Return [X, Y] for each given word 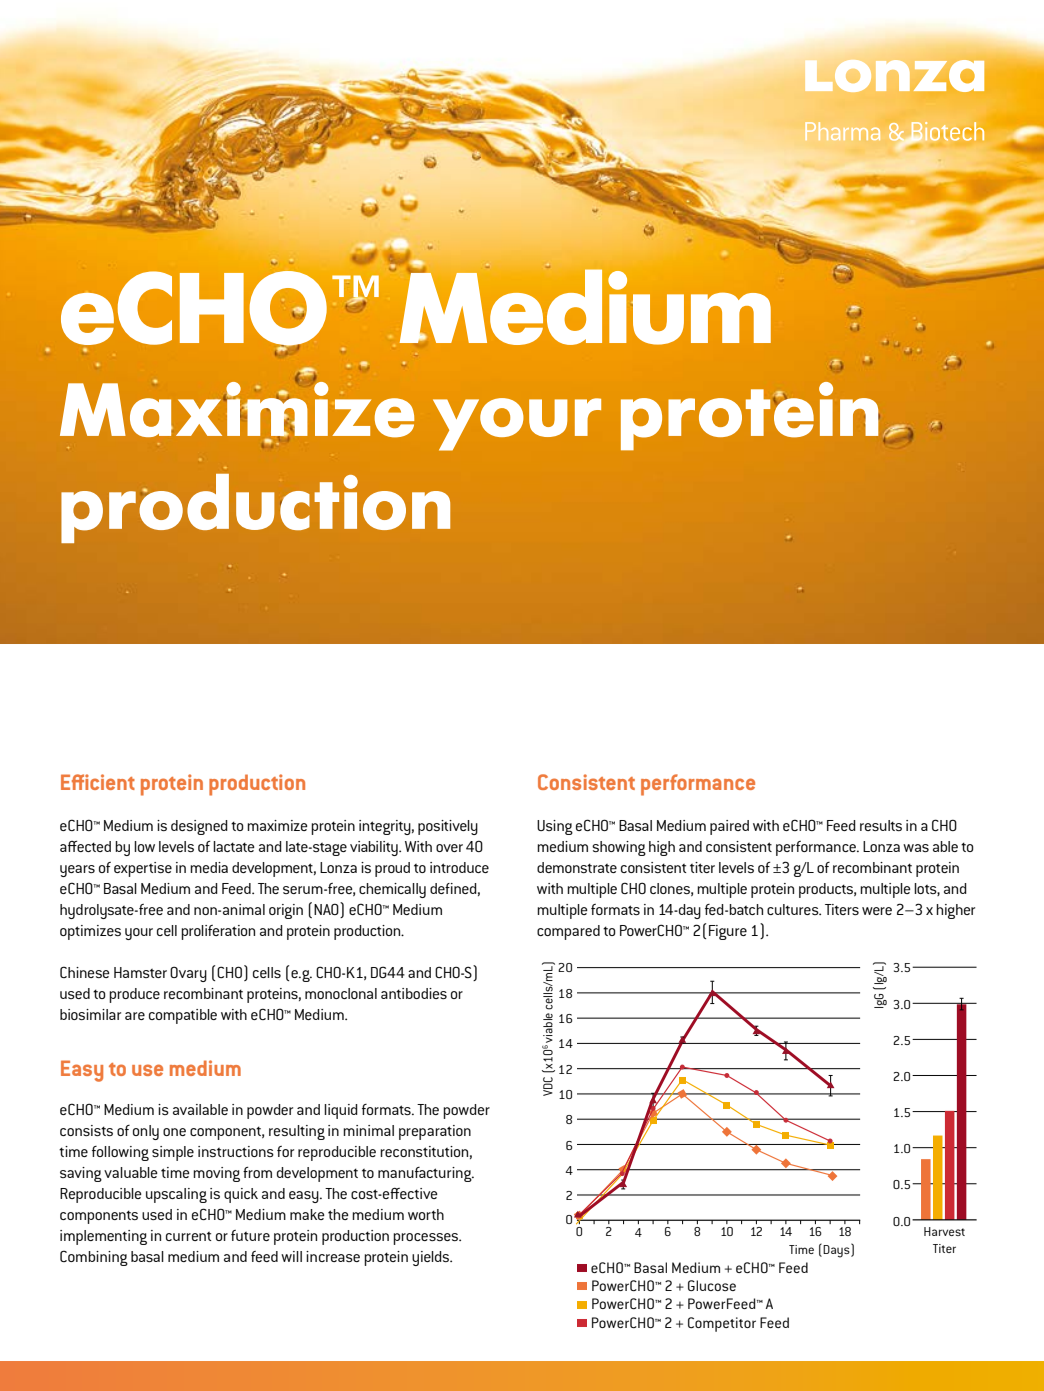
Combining [94, 1258]
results [881, 825]
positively [448, 827]
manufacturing [426, 1174]
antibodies [414, 993]
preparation [435, 1132]
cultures [794, 909]
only [146, 1132]
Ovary [188, 974]
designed [199, 827]
